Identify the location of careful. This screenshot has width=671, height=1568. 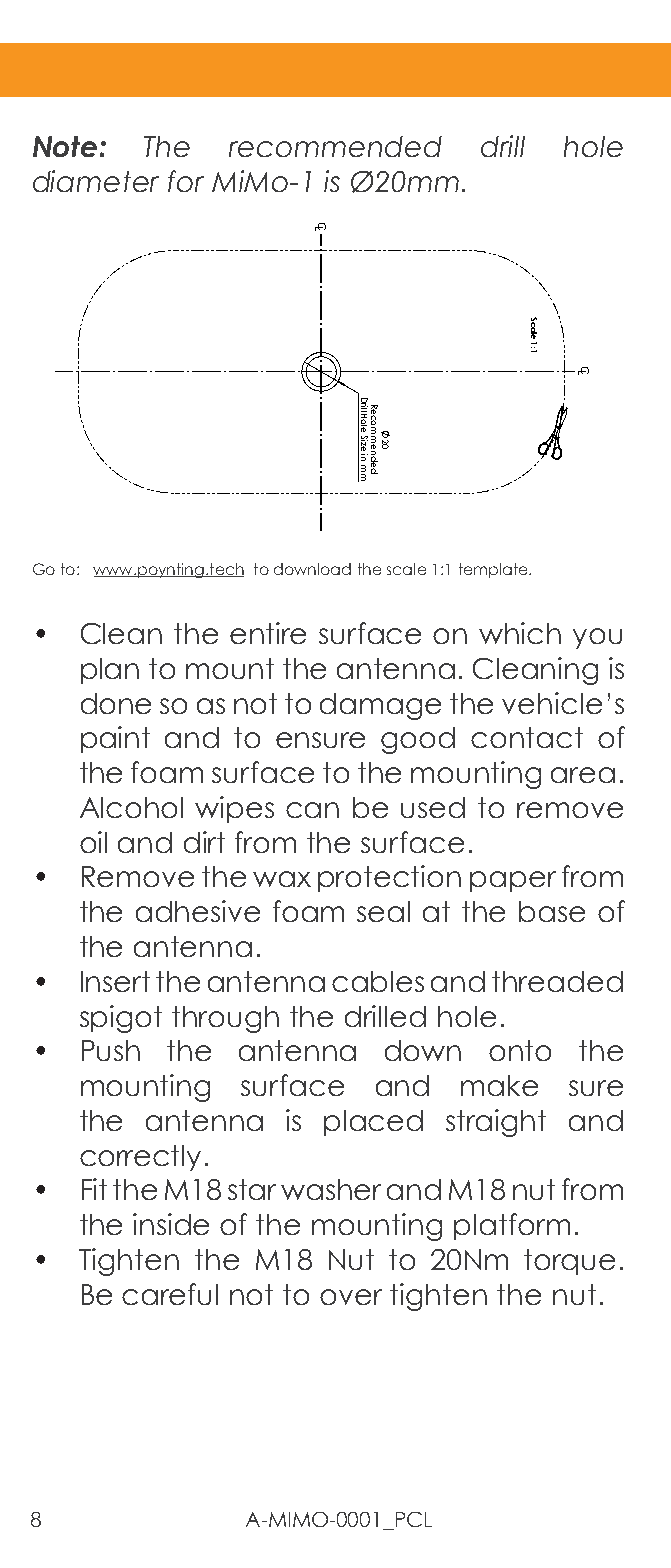
(170, 1294).
